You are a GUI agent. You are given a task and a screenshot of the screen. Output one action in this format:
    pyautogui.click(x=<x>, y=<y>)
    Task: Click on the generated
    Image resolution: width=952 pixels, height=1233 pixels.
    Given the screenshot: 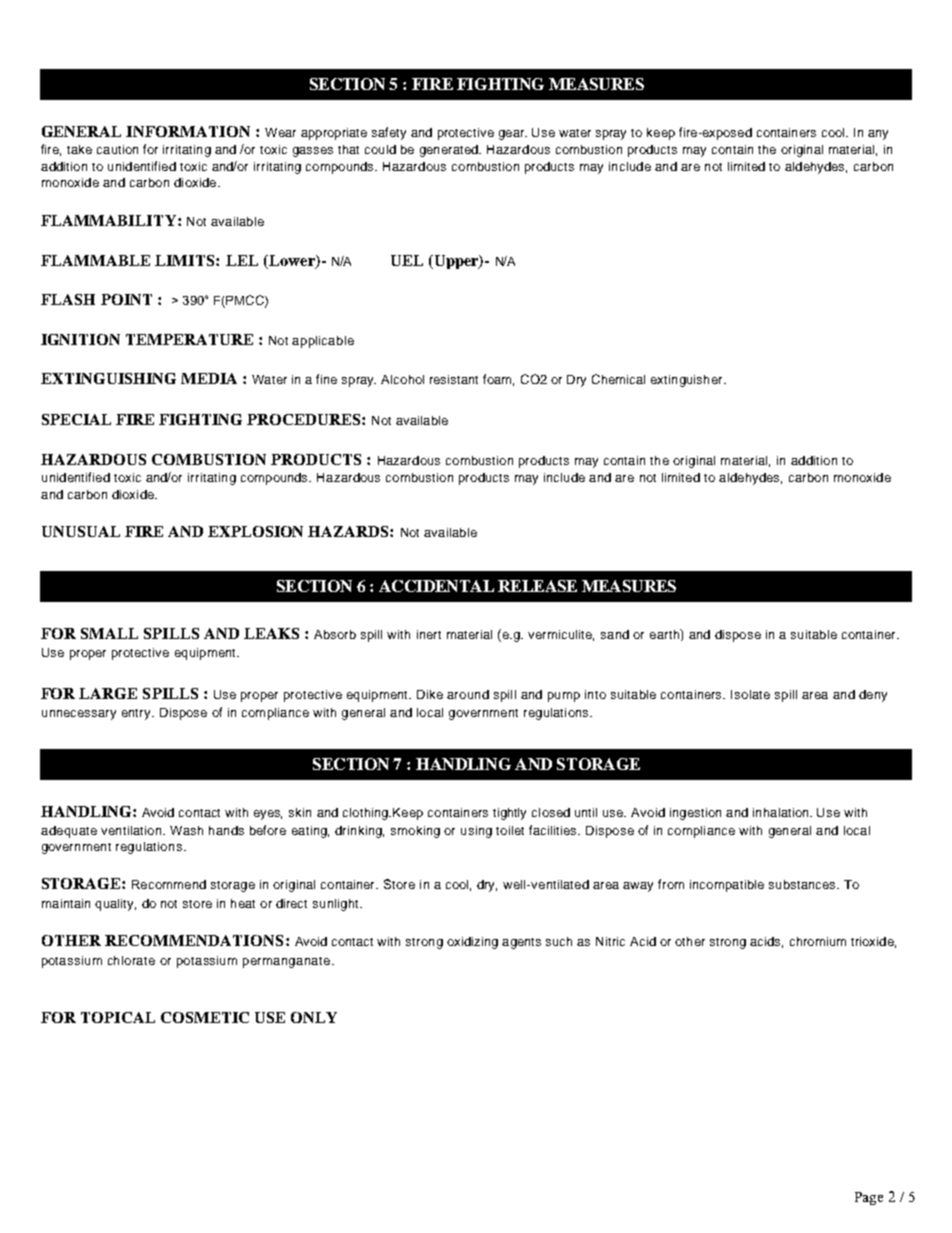 What is the action you would take?
    pyautogui.click(x=450, y=151)
